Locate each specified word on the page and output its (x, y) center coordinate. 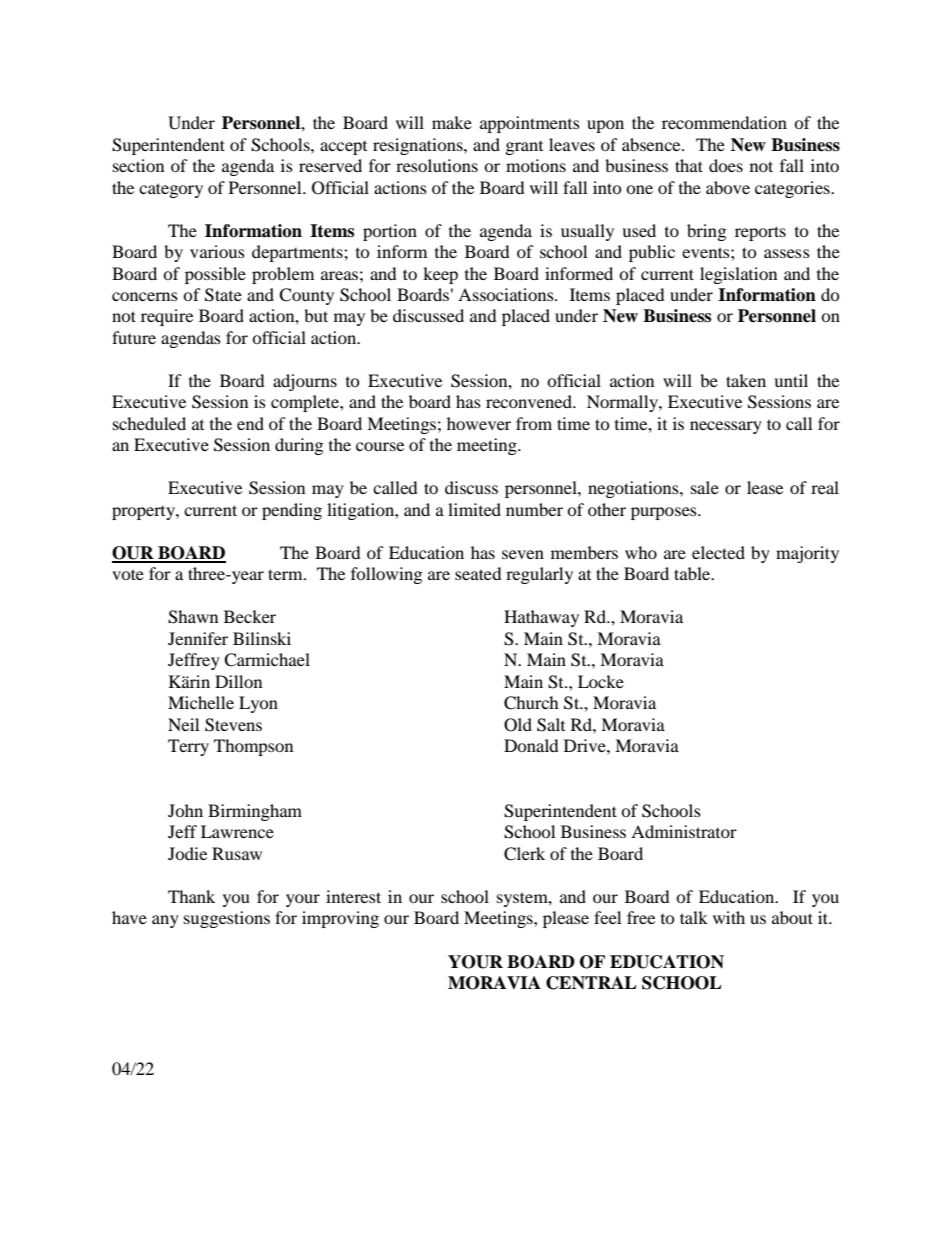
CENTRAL (591, 983)
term (286, 574)
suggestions (227, 919)
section (138, 165)
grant (524, 148)
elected (718, 552)
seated (478, 573)
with (729, 917)
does (726, 165)
